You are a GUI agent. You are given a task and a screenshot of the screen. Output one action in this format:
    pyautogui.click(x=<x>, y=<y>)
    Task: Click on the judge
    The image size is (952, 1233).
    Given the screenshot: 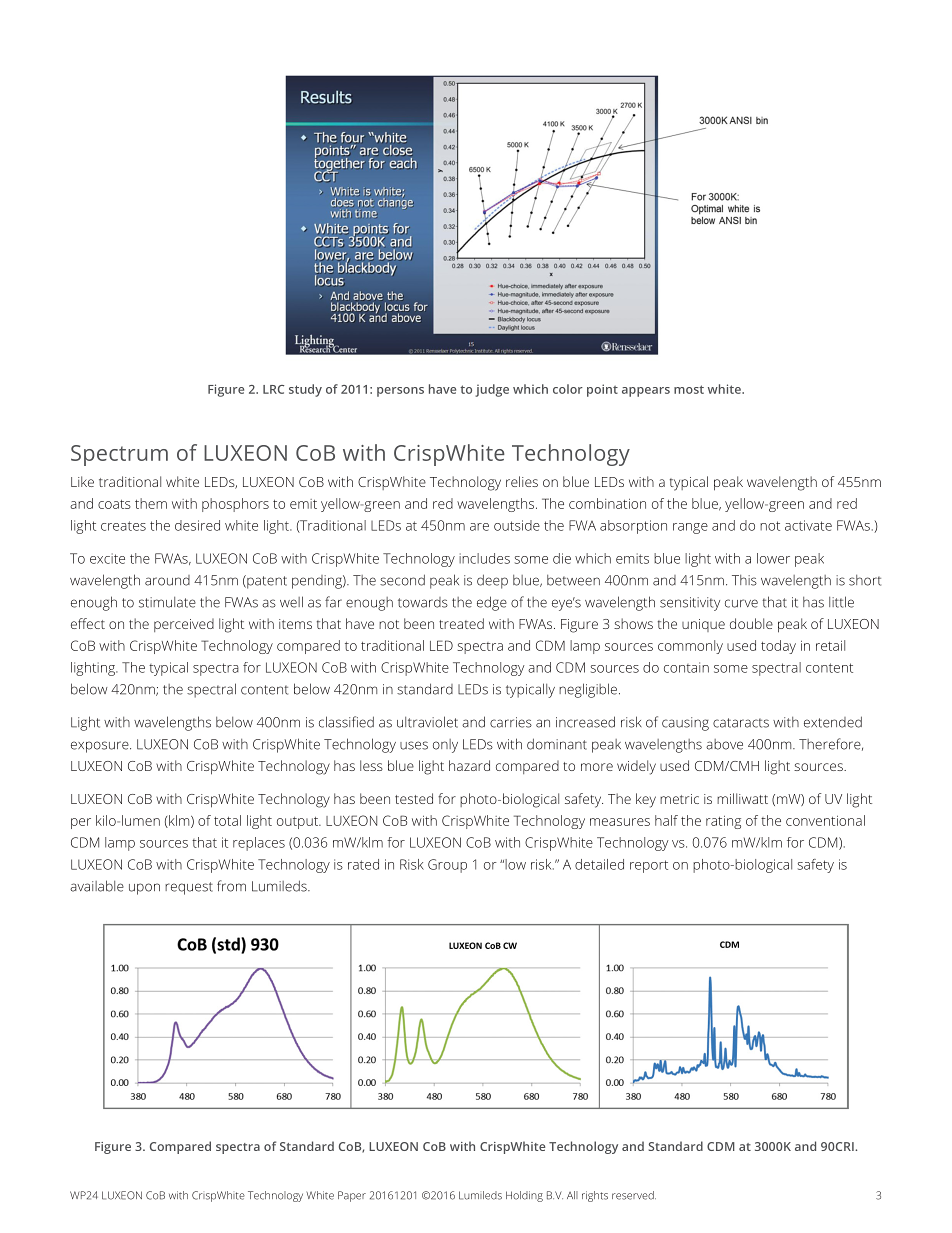 What is the action you would take?
    pyautogui.click(x=492, y=390)
